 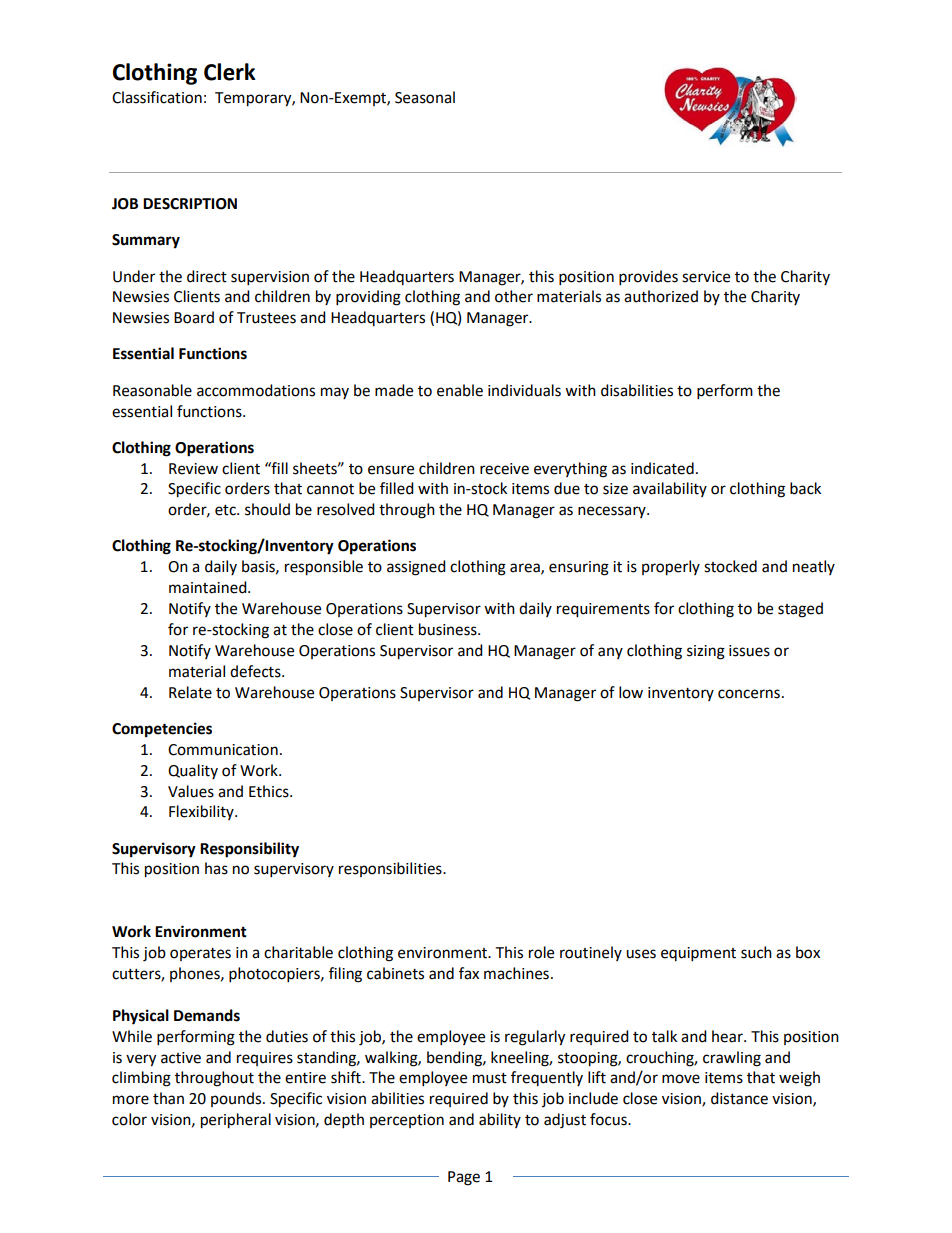 I want to click on Page, so click(x=464, y=1178).
